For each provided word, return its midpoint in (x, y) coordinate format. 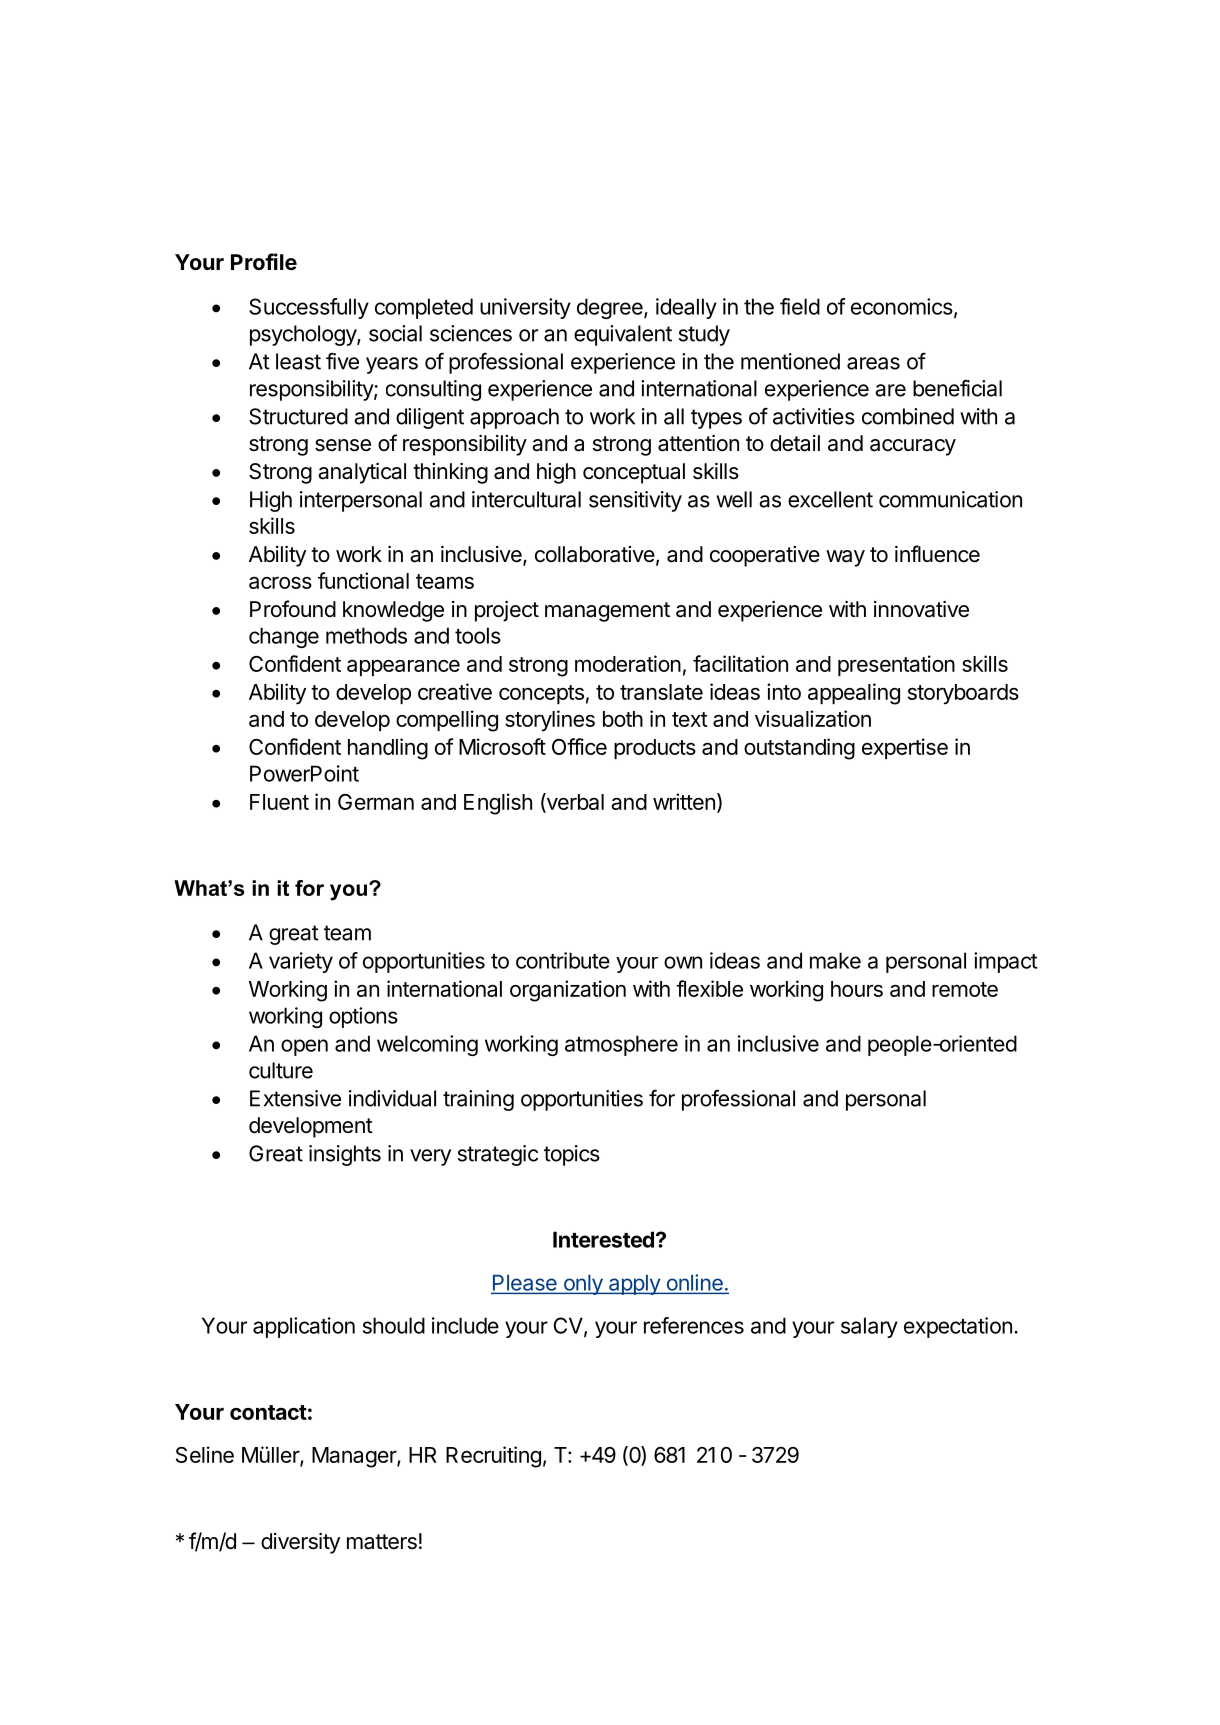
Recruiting (493, 1457)
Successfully (309, 308)
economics (902, 306)
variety (301, 962)
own (683, 962)
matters (382, 1542)
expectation (958, 1327)
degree (611, 308)
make (835, 960)
